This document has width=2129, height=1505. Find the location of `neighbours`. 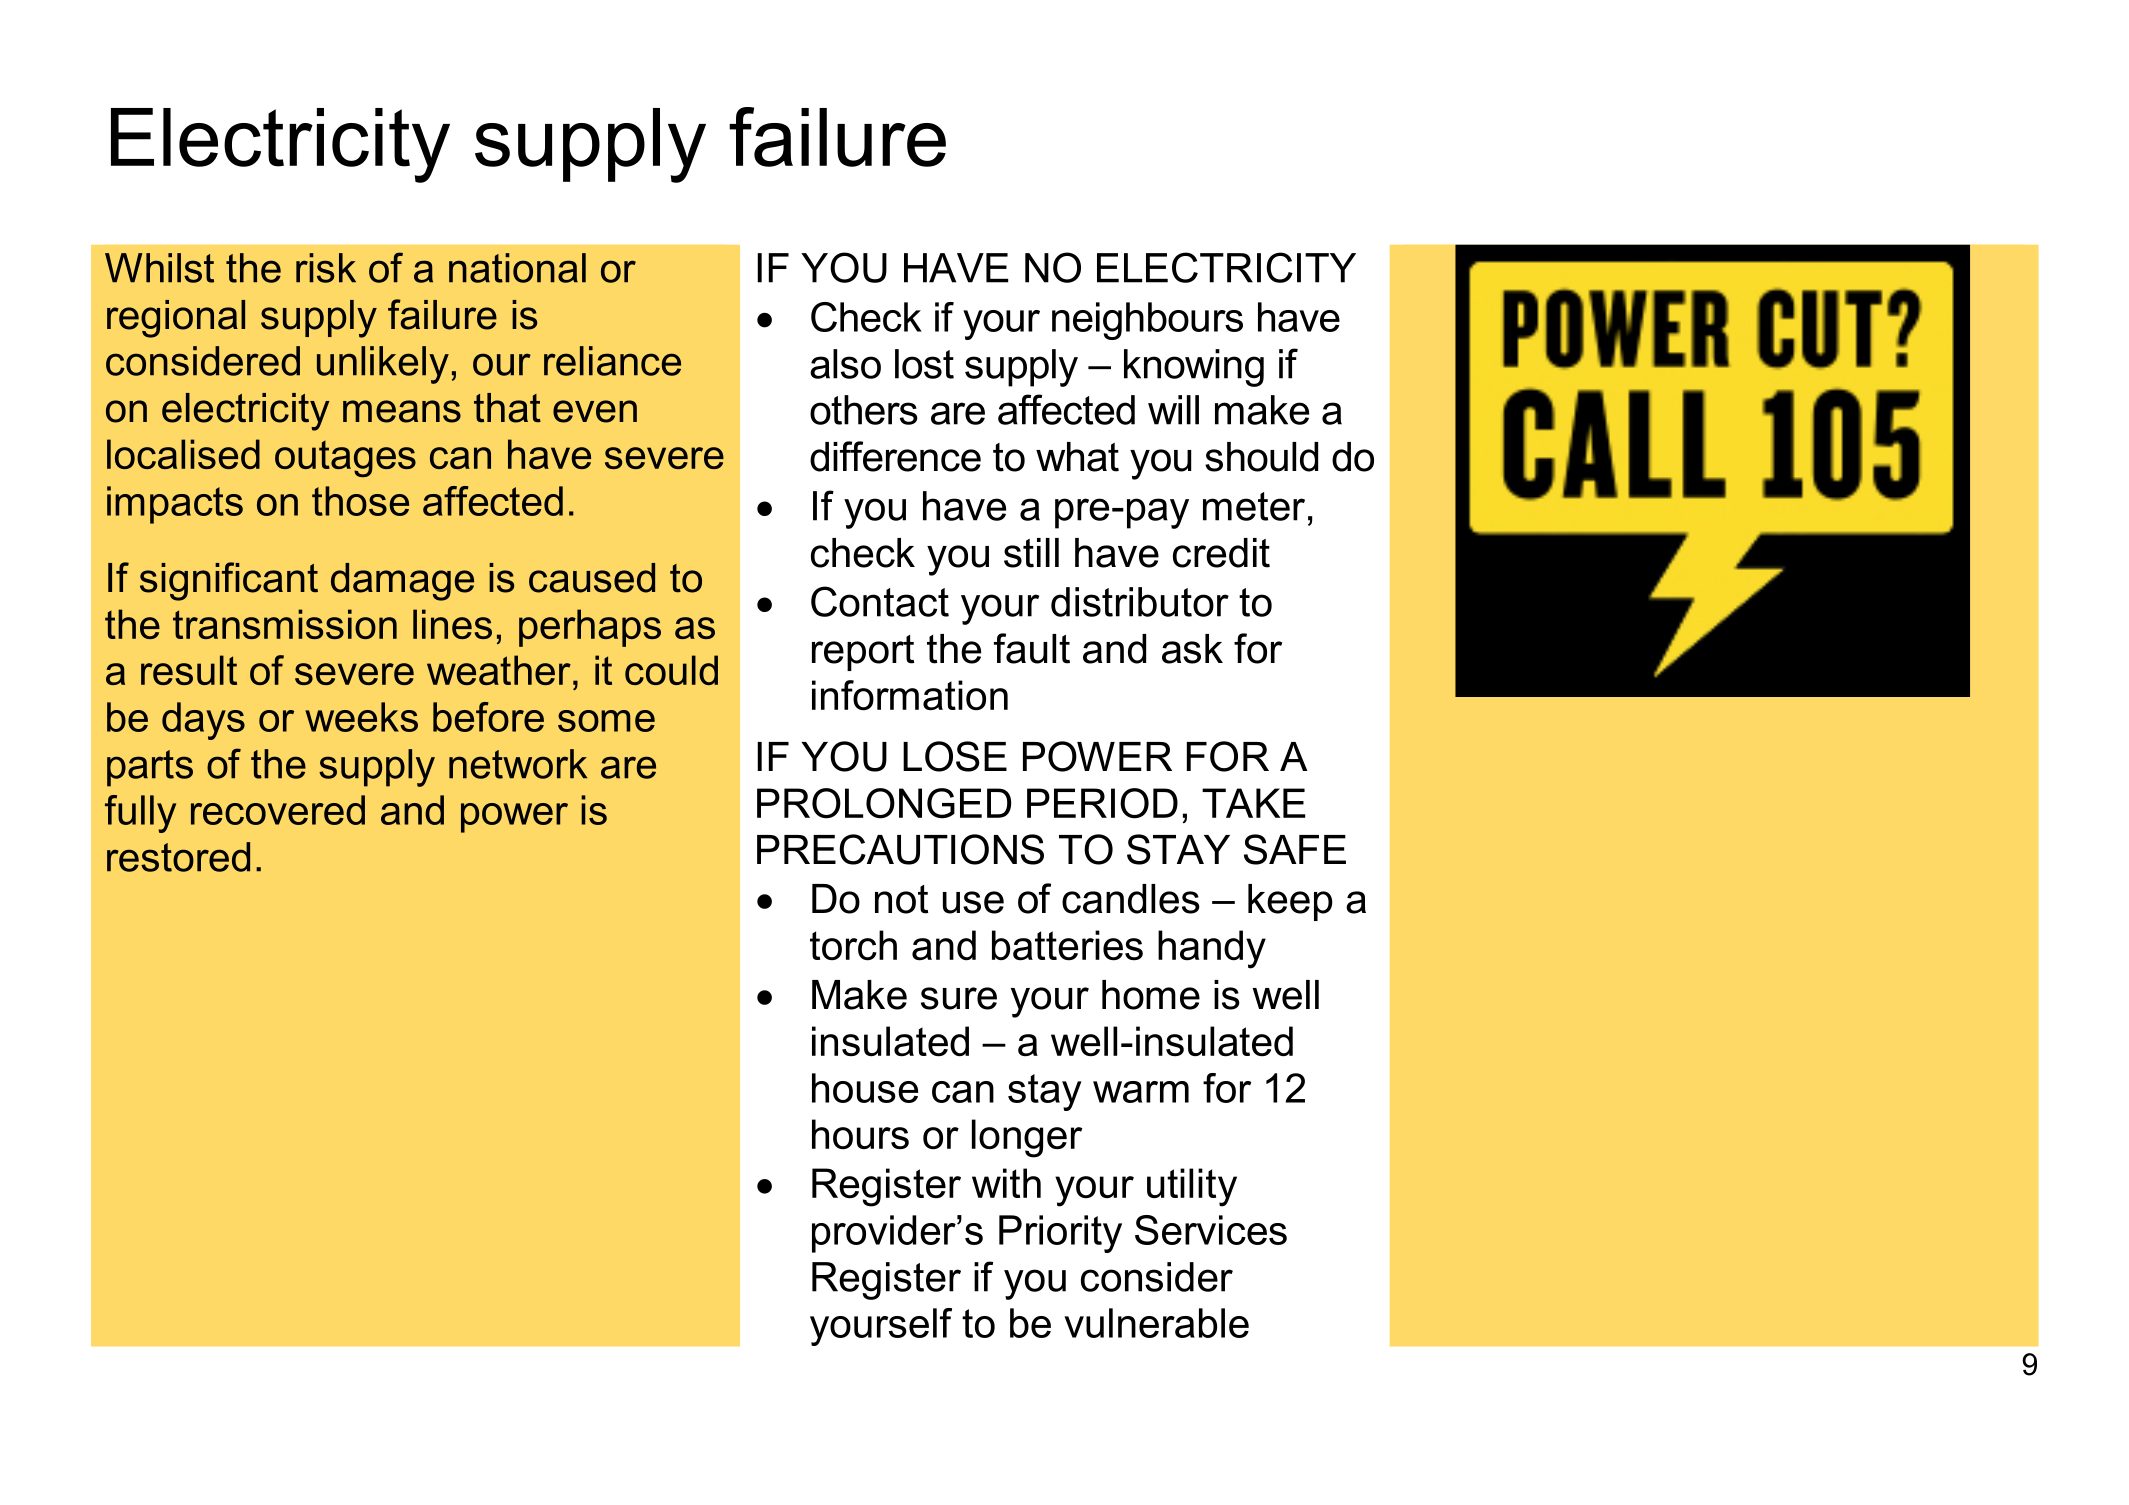

neighbours is located at coordinates (1147, 321).
